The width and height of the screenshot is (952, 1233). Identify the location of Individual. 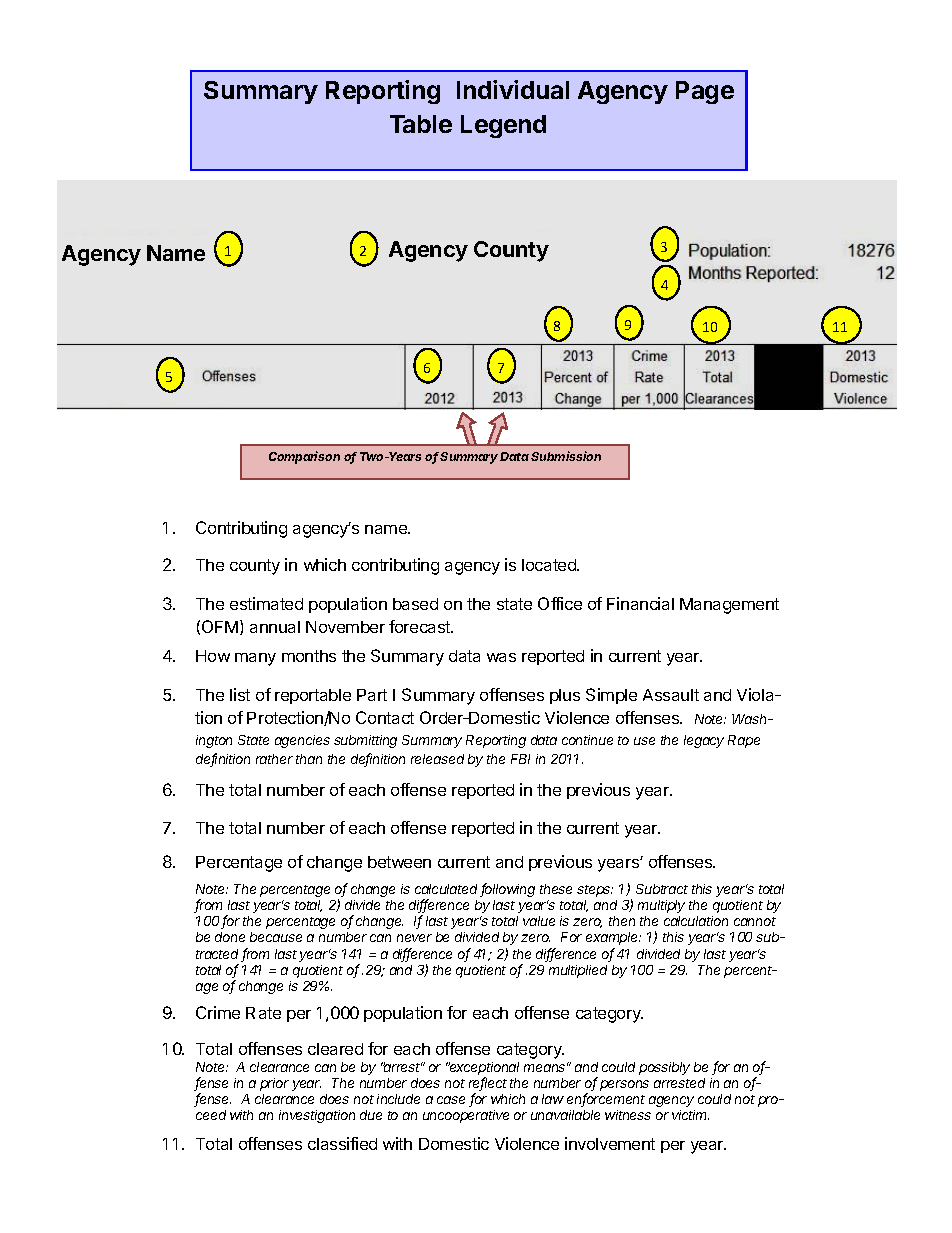
(513, 89).
